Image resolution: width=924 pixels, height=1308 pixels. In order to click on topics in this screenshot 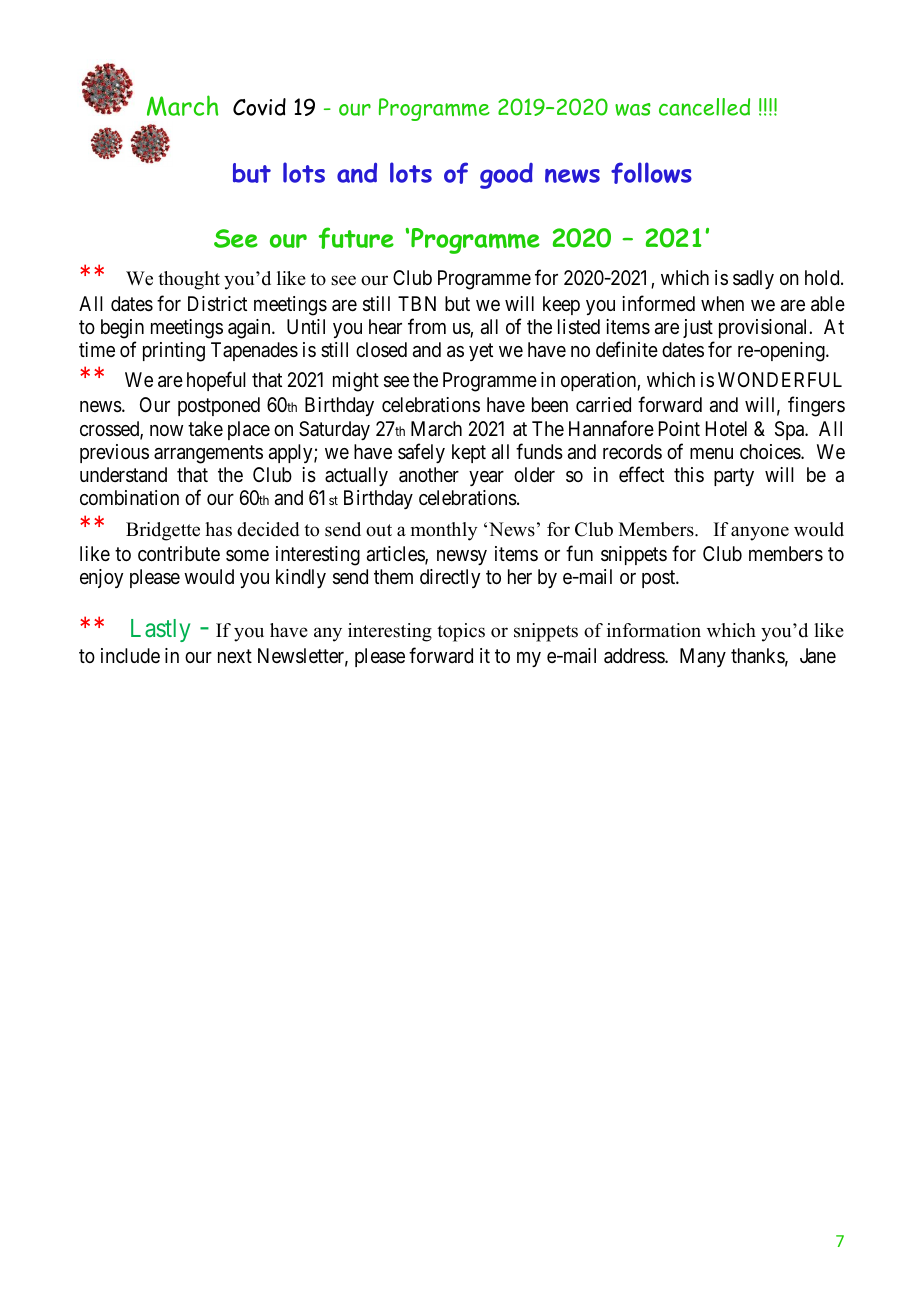, I will do `click(461, 632)`.
